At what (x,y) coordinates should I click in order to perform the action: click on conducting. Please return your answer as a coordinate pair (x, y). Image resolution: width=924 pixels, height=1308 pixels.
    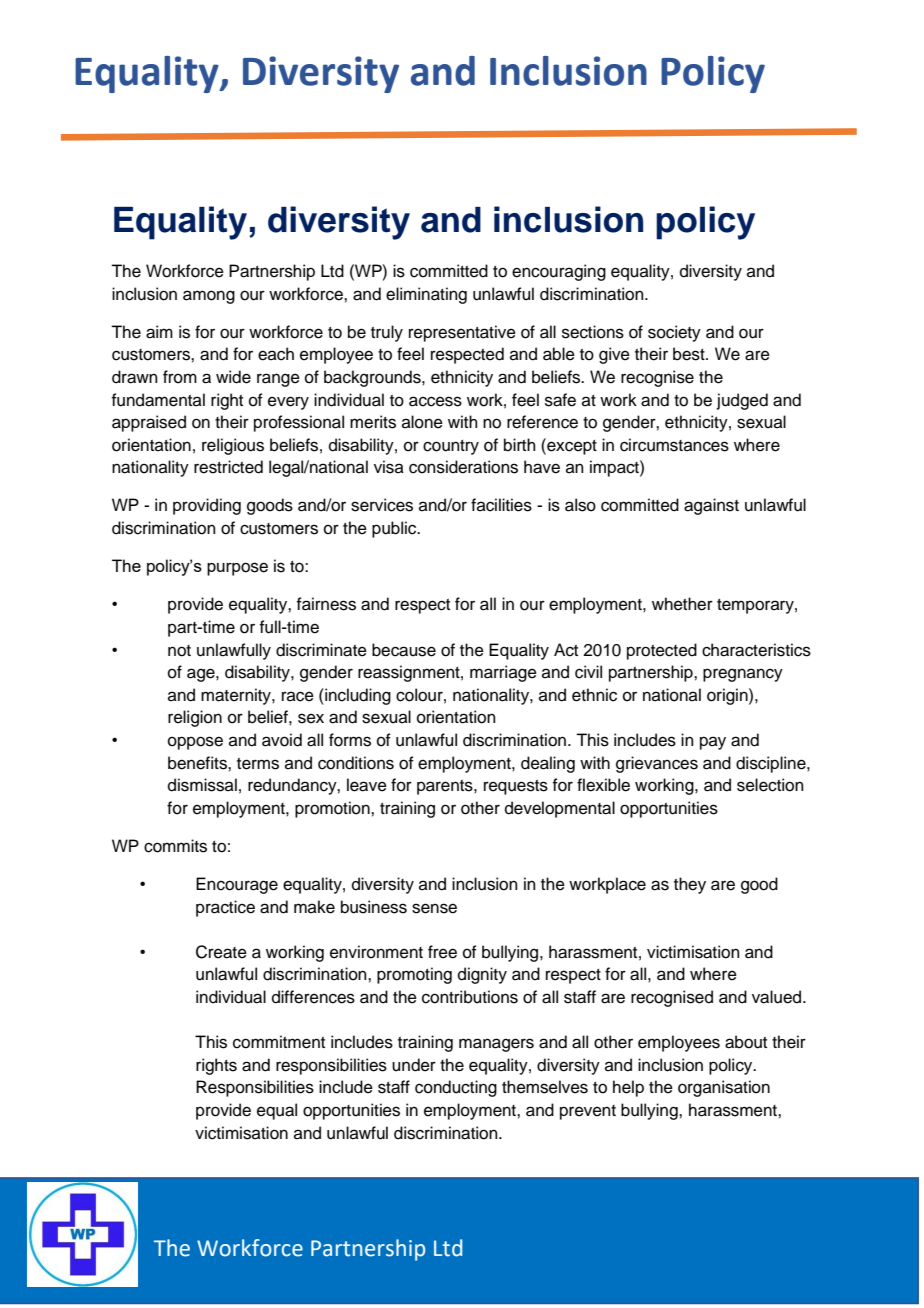
    Looking at the image, I should click on (456, 1088).
